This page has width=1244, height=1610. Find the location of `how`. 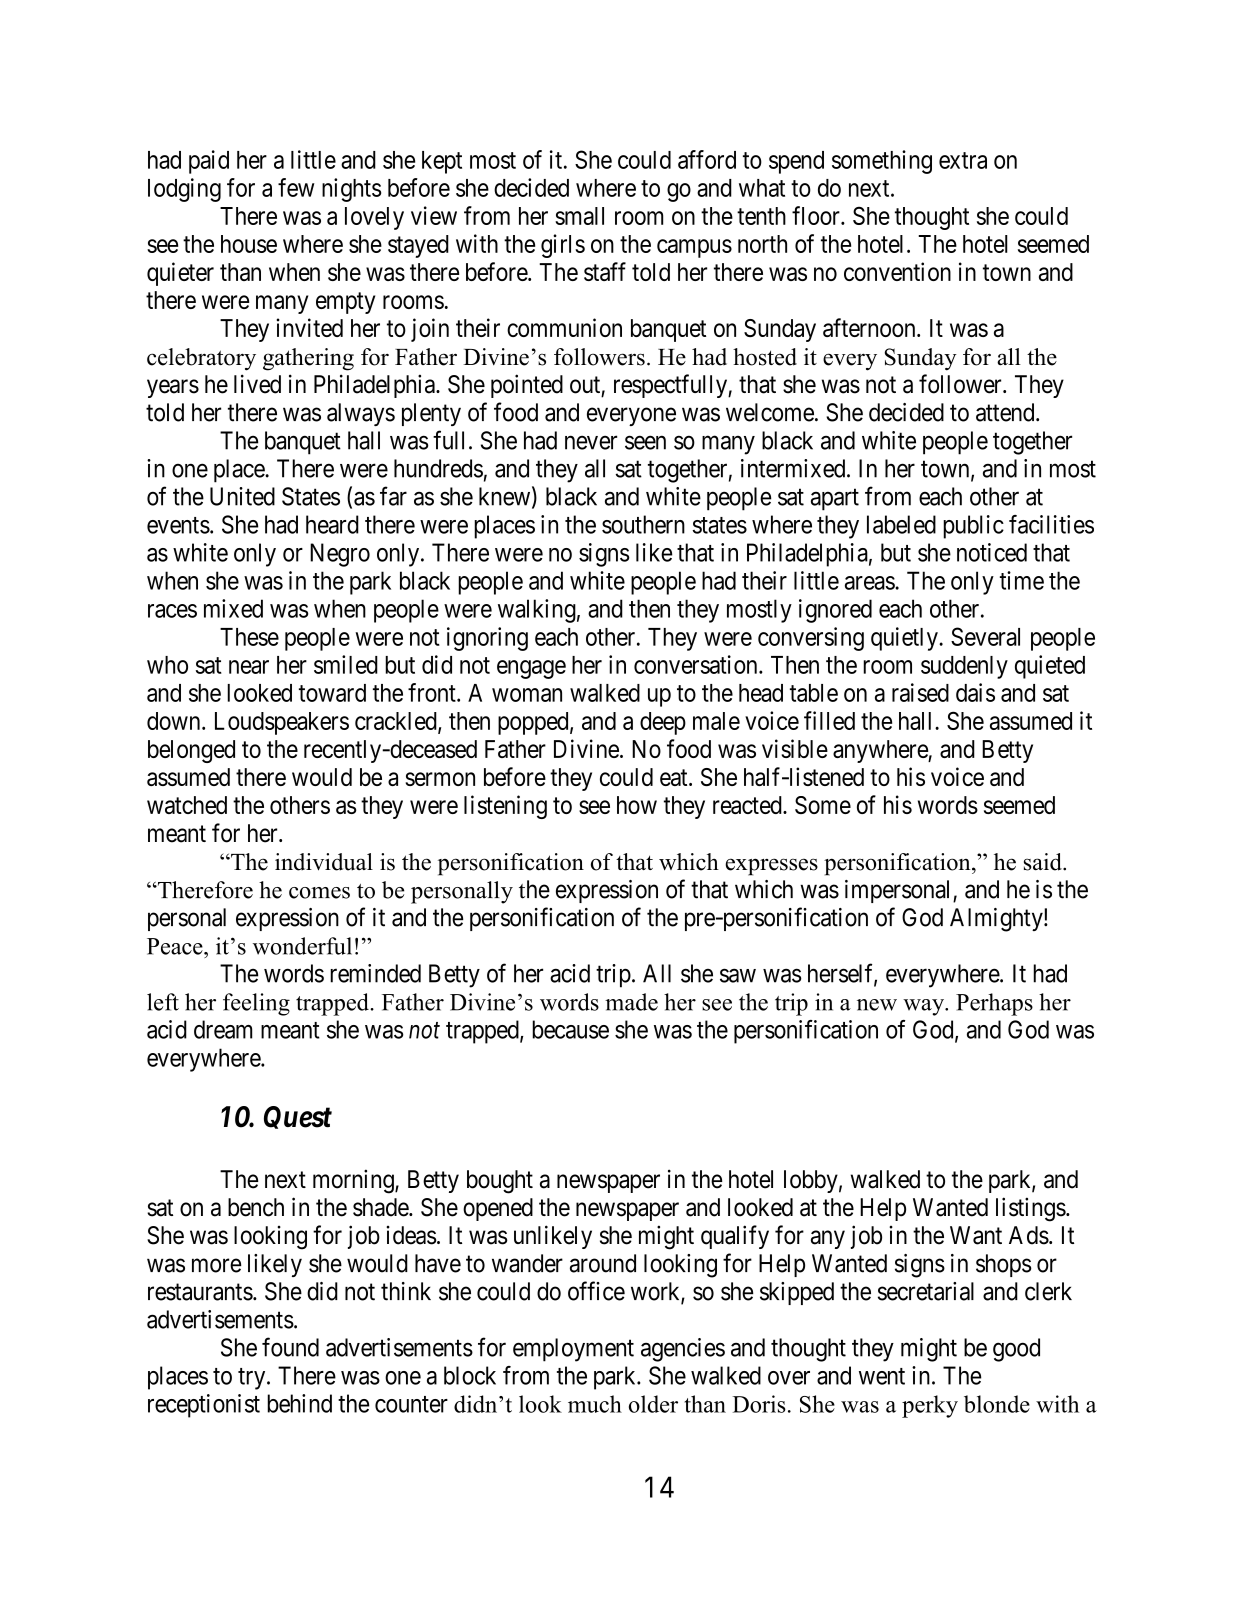

how is located at coordinates (637, 805).
